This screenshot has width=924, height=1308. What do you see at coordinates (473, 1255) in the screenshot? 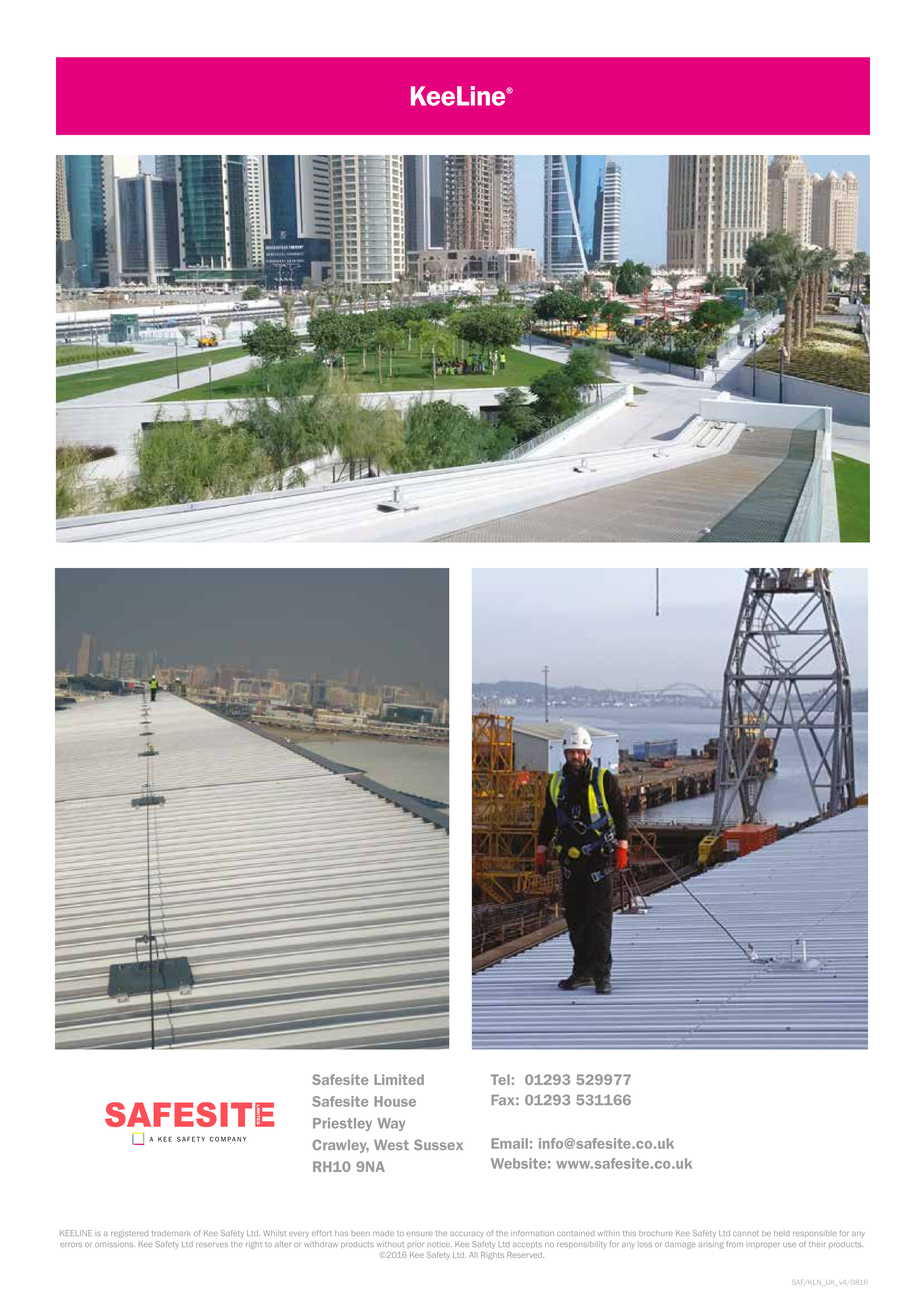
I see `All` at bounding box center [473, 1255].
